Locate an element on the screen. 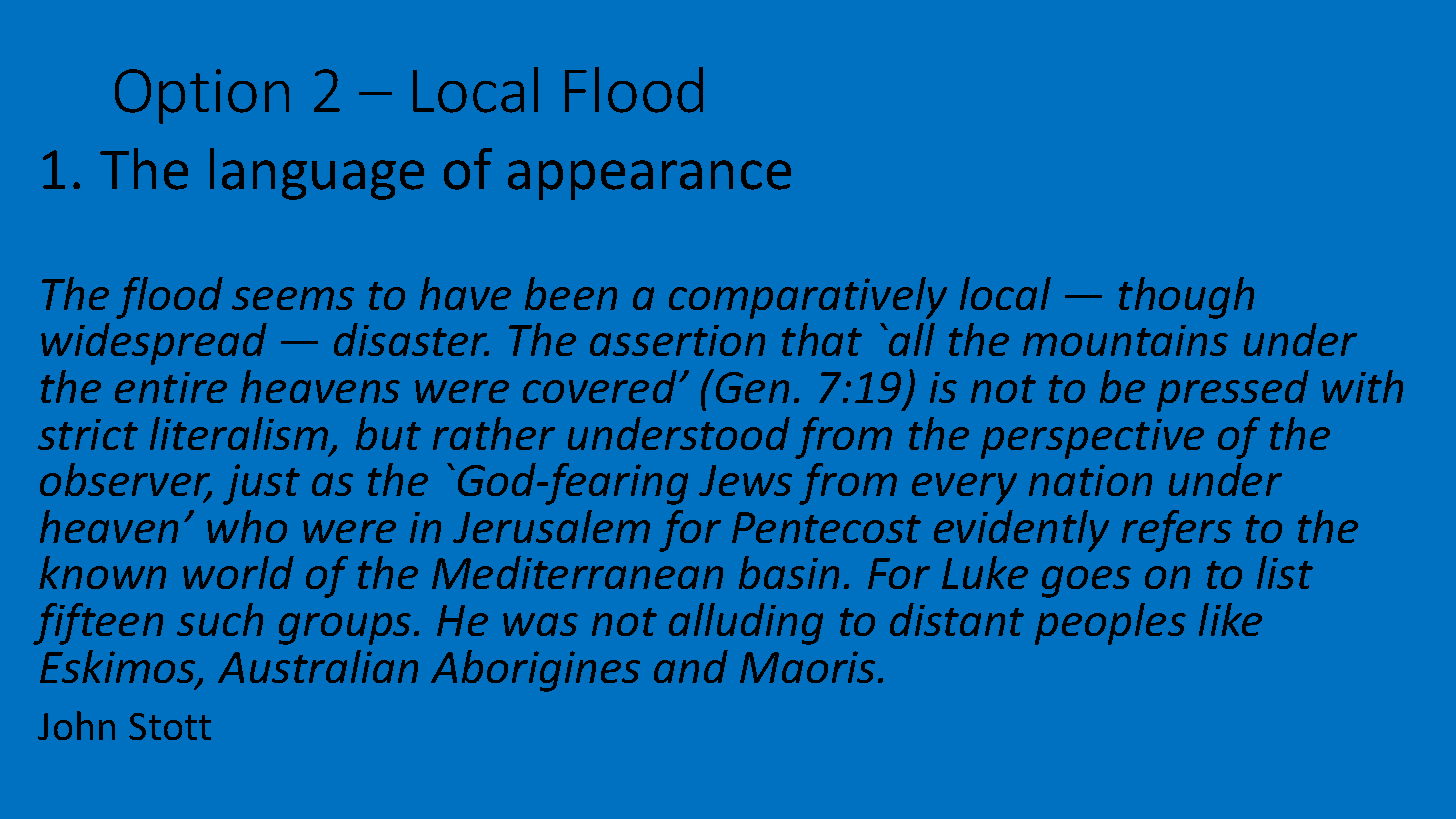 The width and height of the screenshot is (1456, 819). basin is located at coordinates (789, 572).
